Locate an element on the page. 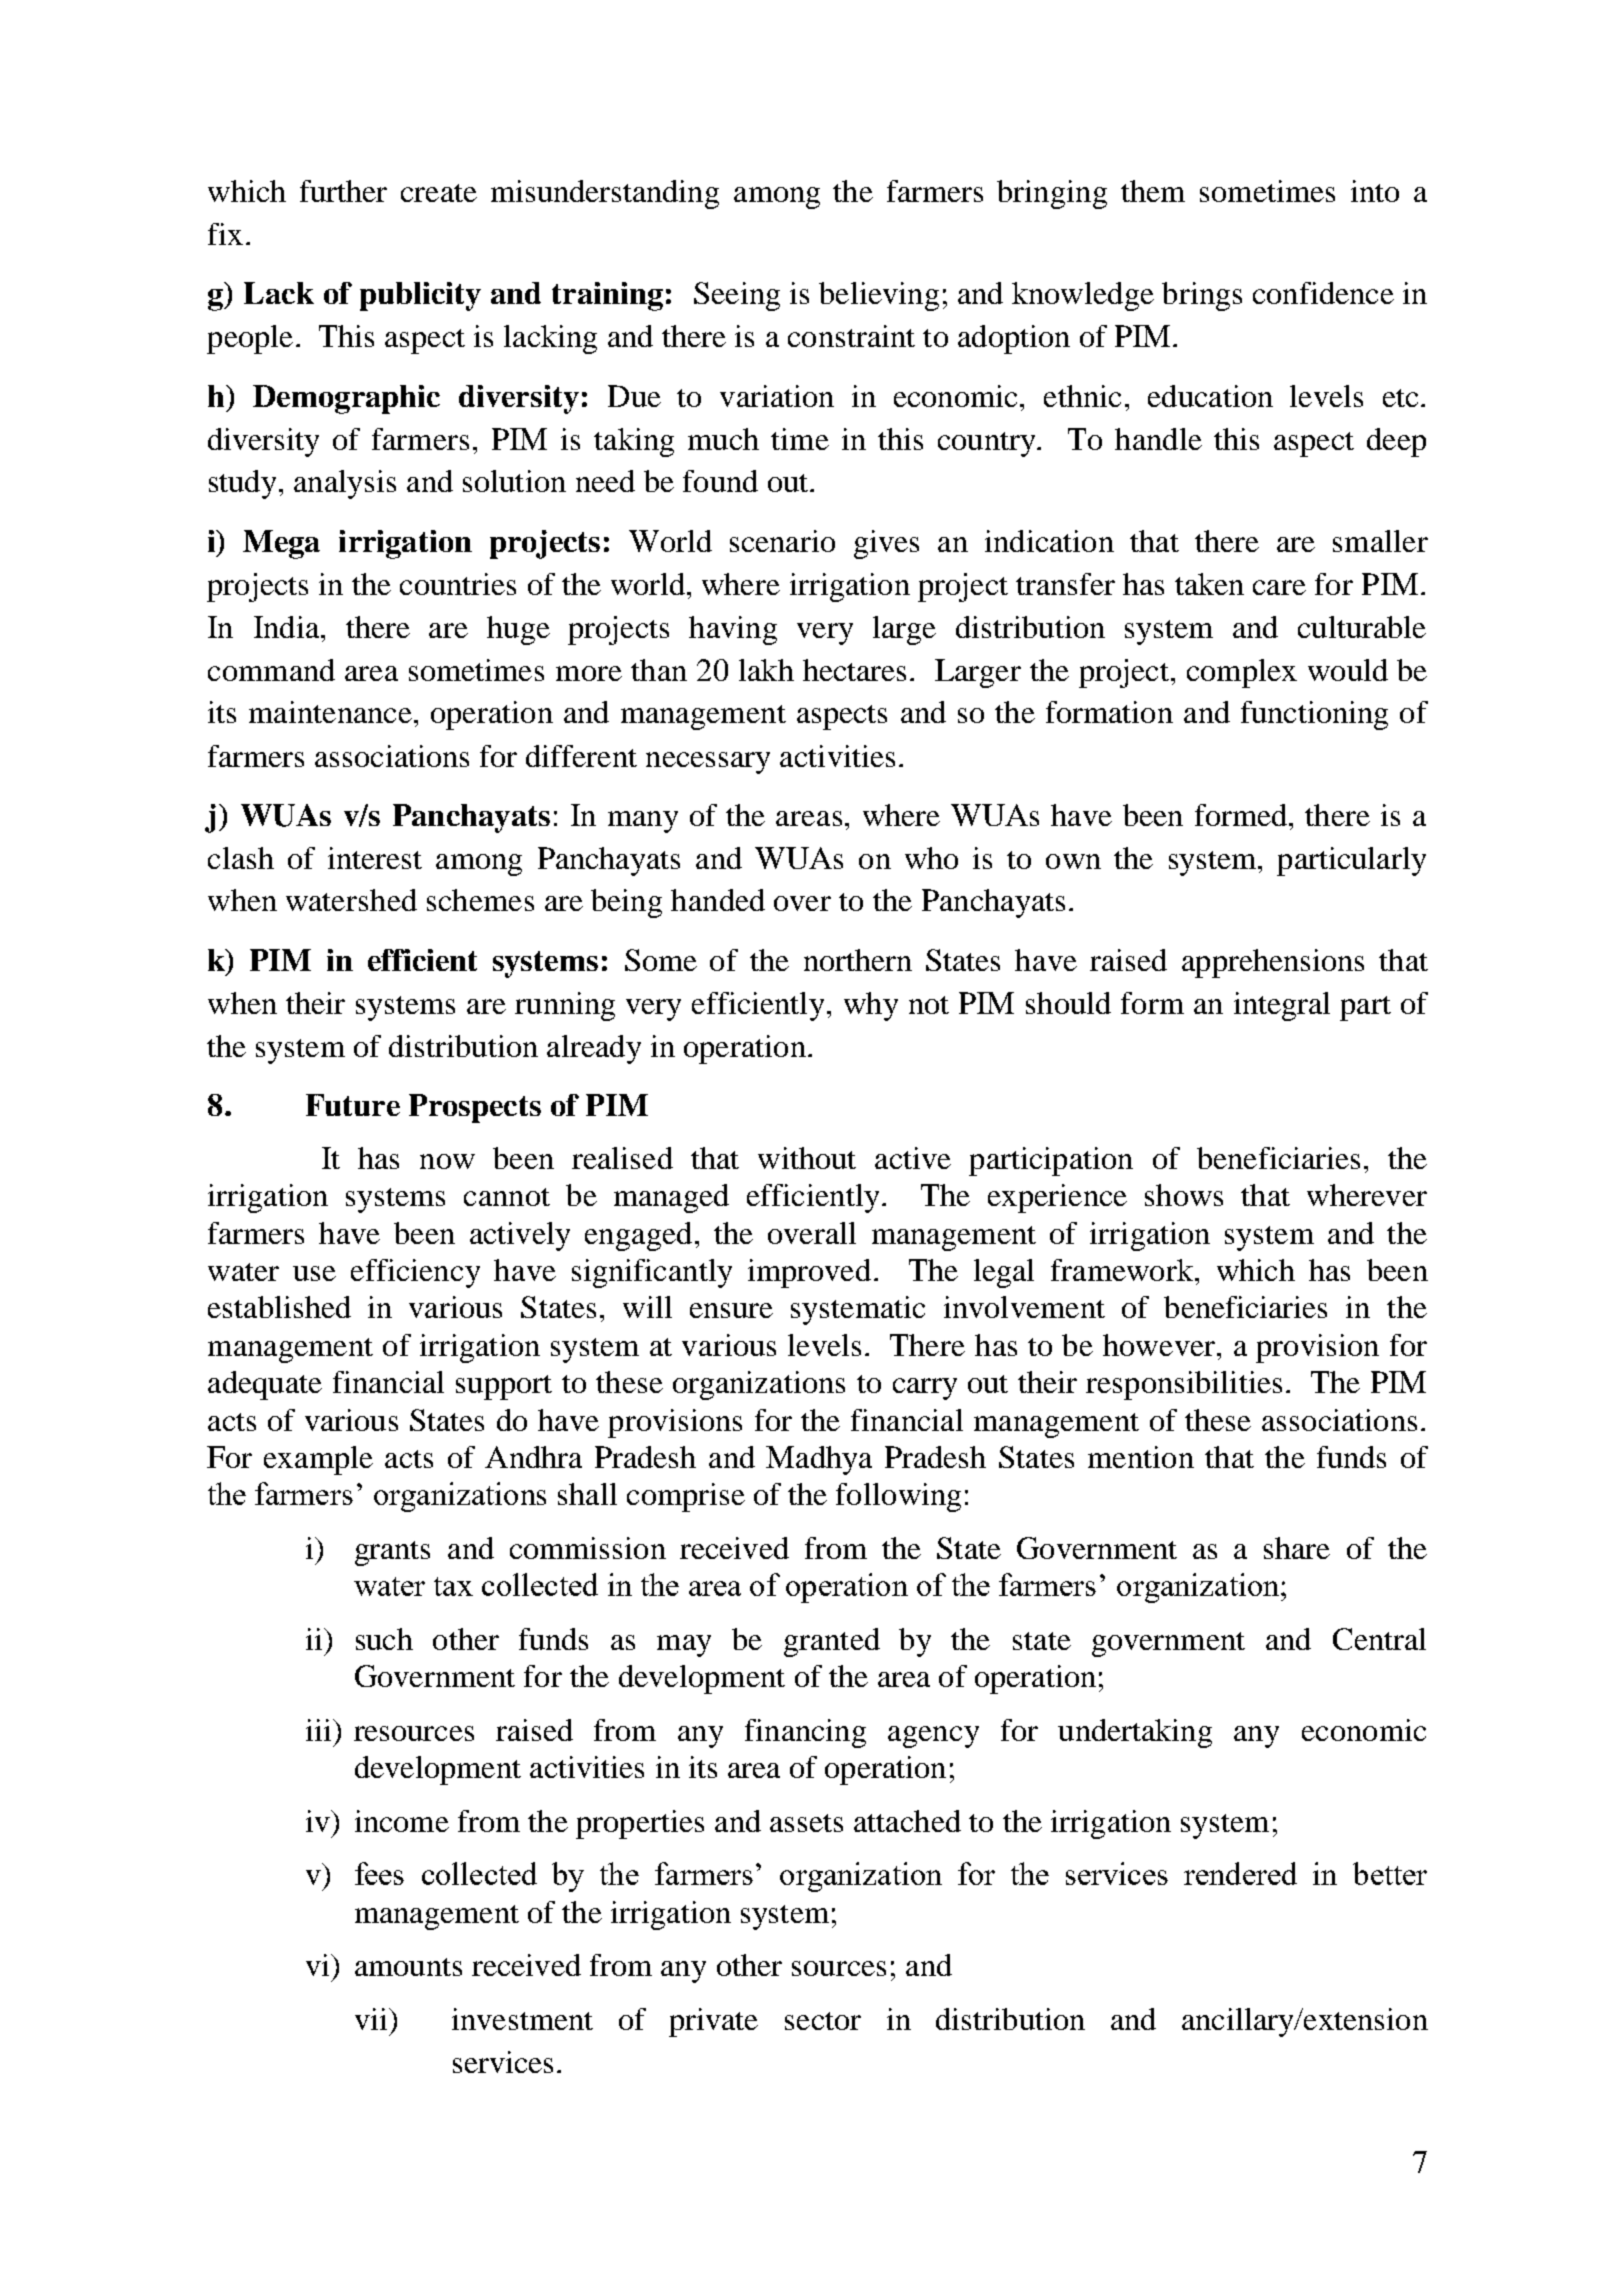 Image resolution: width=1612 pixels, height=2278 pixels. amounts is located at coordinates (408, 1967).
